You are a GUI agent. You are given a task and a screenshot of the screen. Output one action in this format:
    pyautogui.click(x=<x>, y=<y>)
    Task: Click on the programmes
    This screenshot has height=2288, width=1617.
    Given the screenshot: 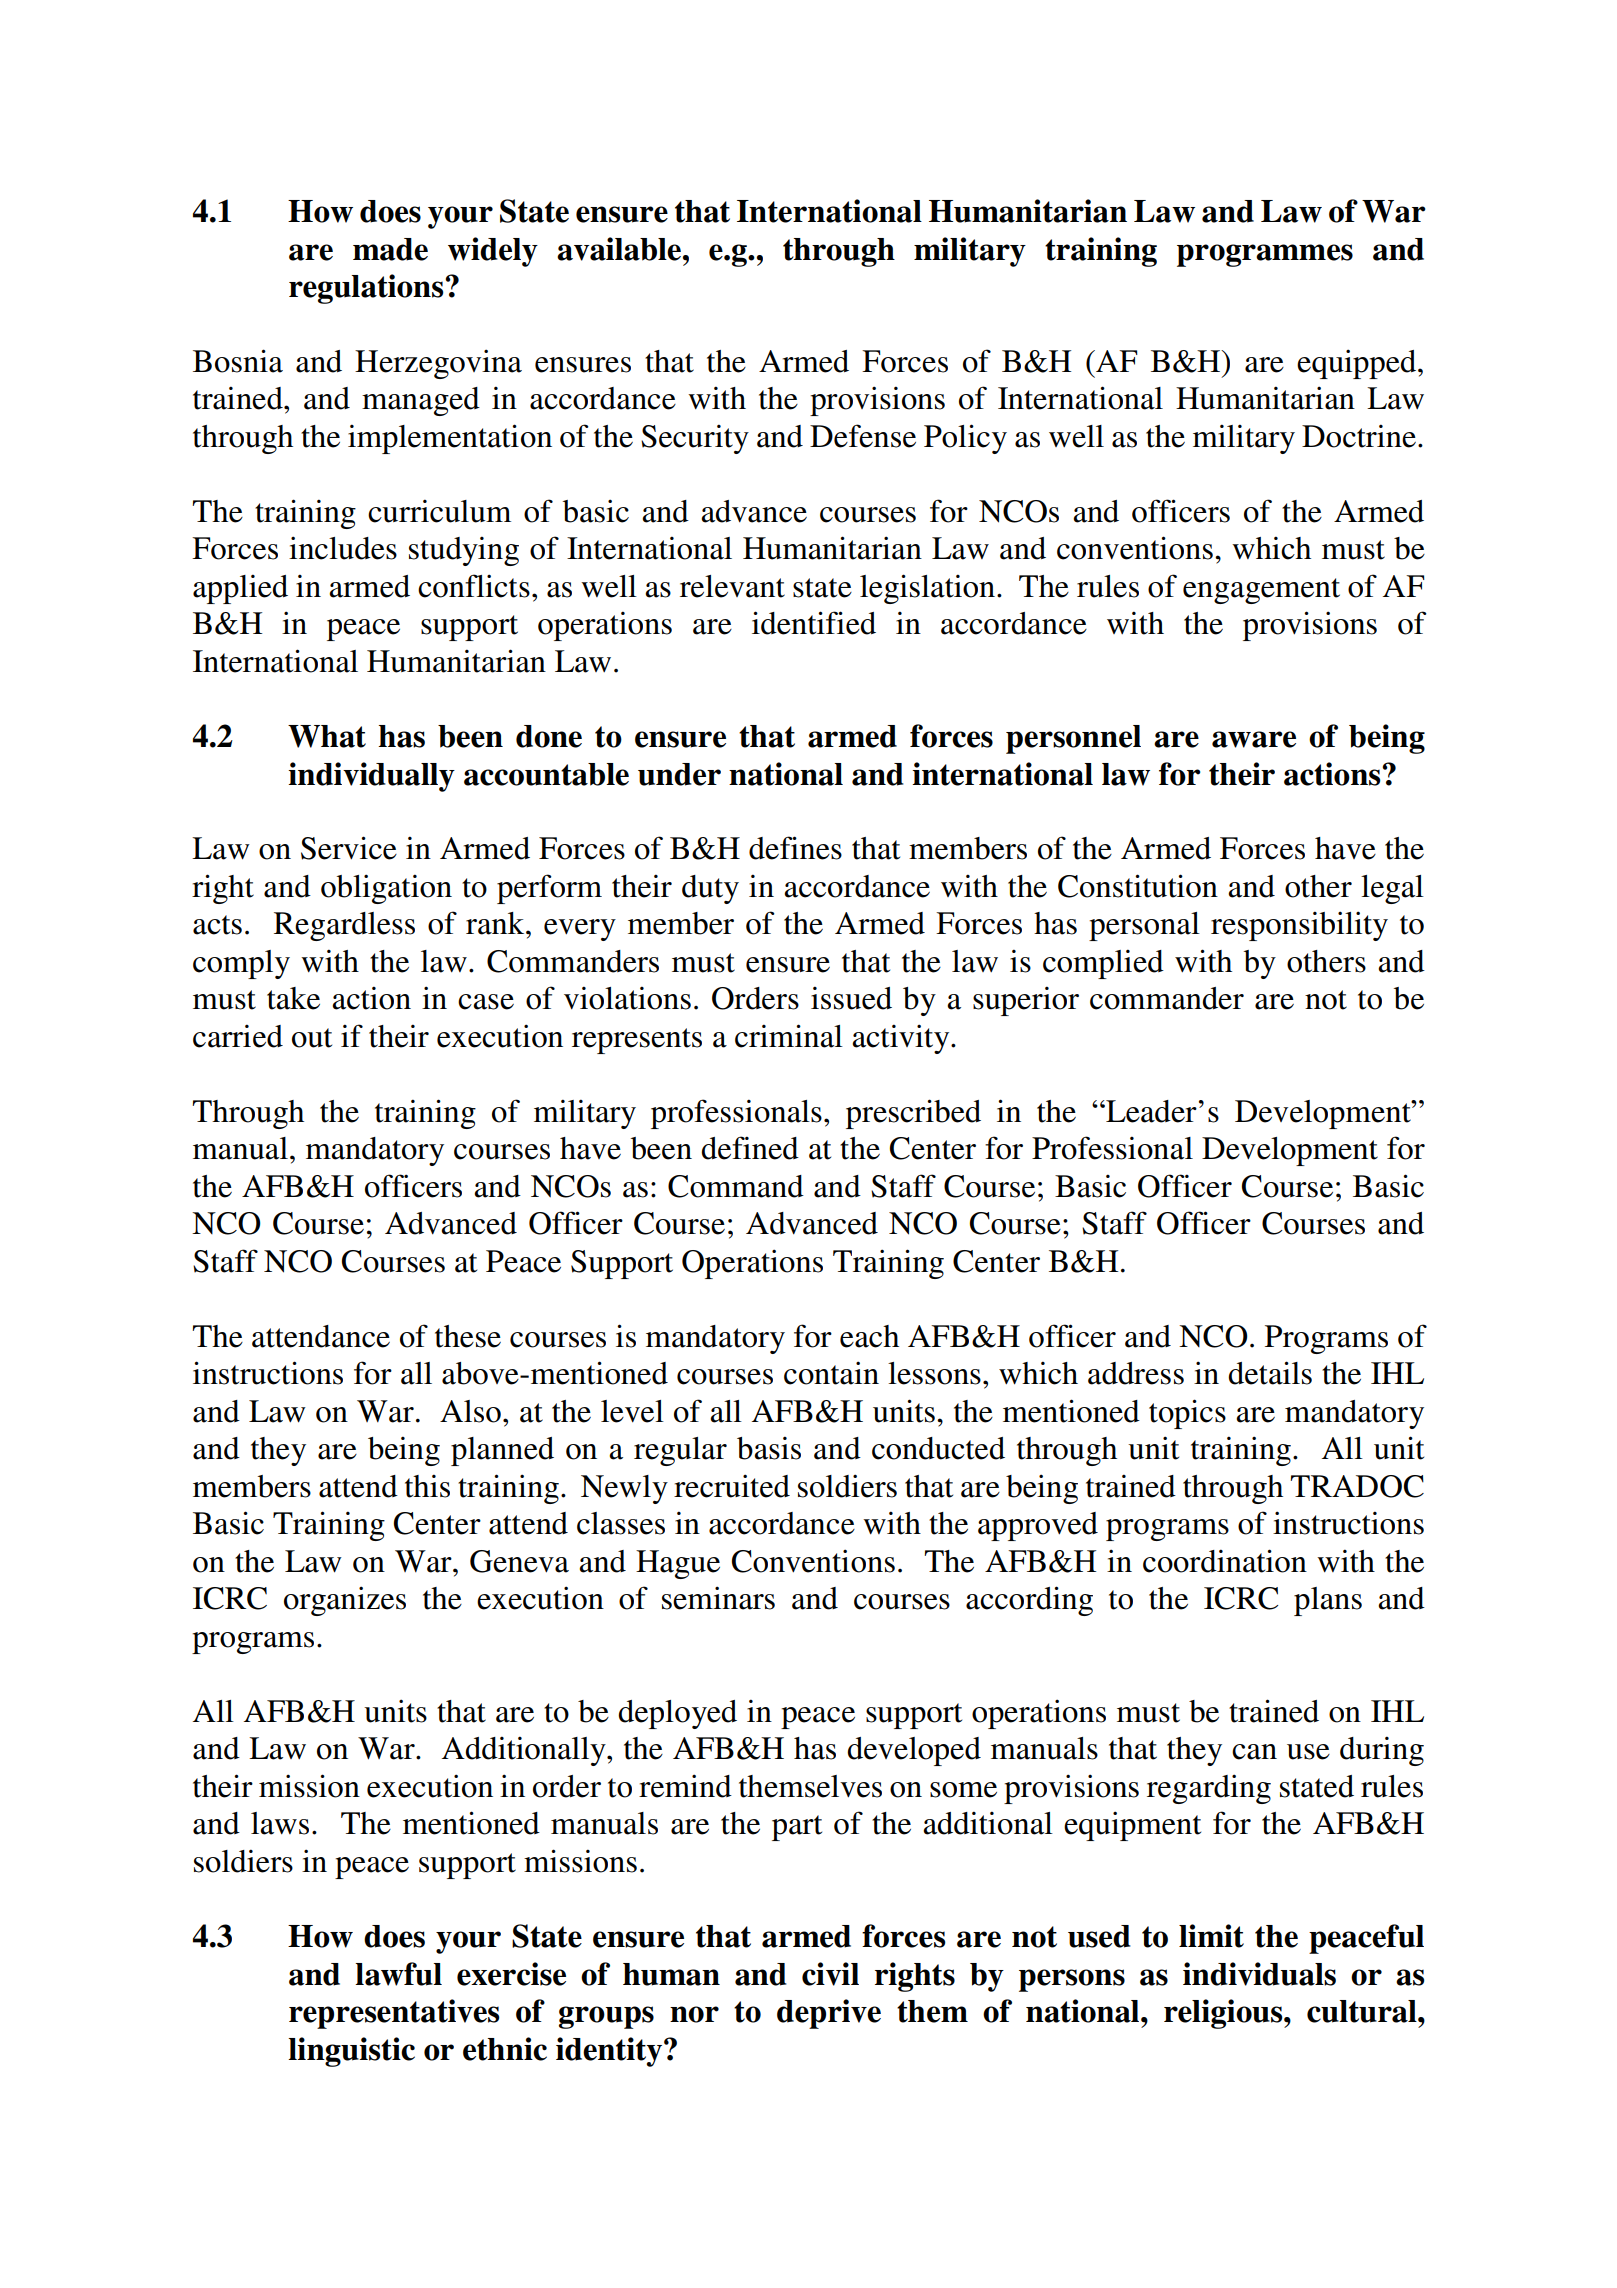 What is the action you would take?
    pyautogui.click(x=1265, y=255)
